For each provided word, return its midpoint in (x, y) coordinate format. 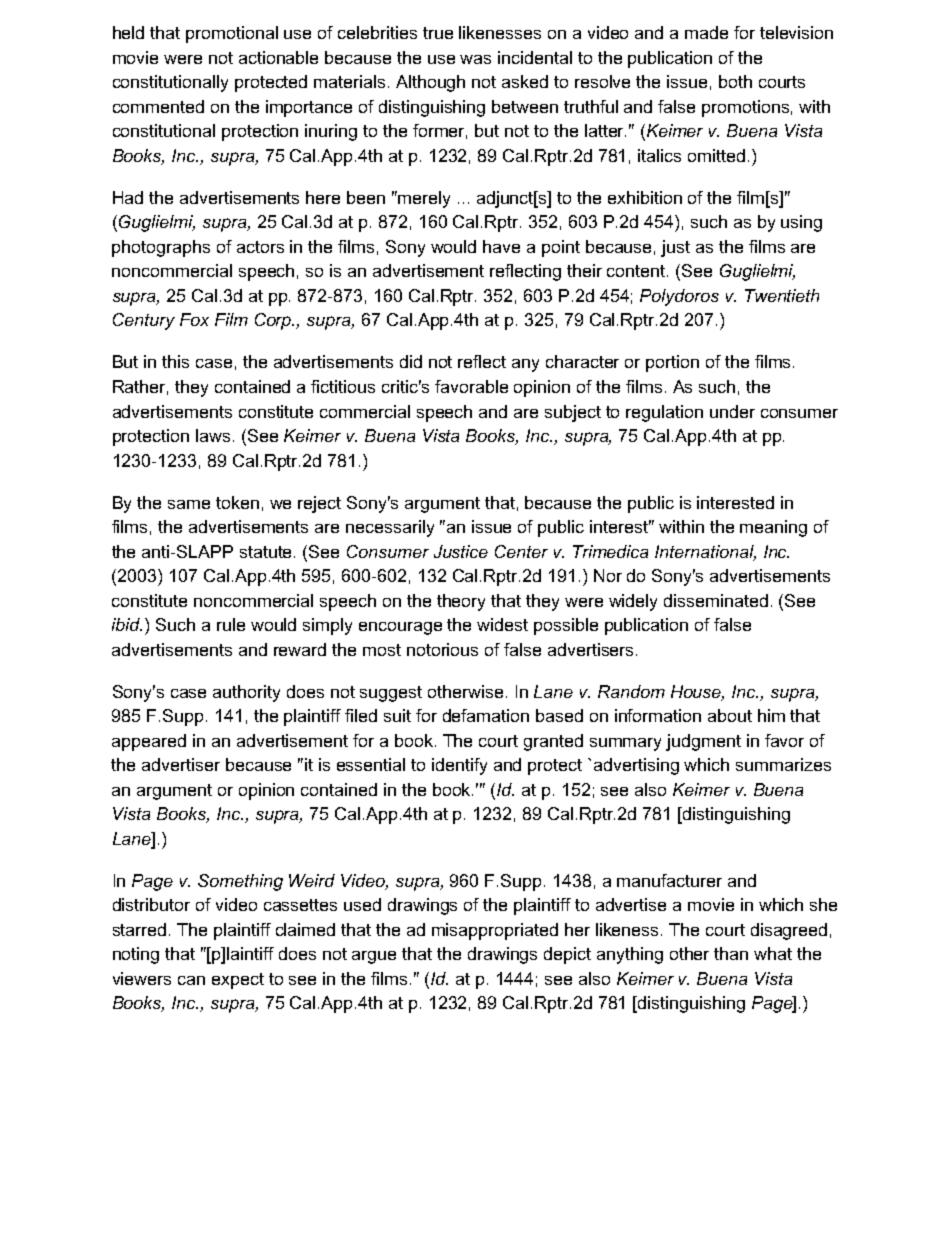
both (735, 81)
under (732, 411)
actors (260, 247)
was (475, 59)
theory (461, 602)
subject (573, 413)
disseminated (716, 600)
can (191, 980)
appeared (149, 742)
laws (213, 435)
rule (231, 624)
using (801, 223)
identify (459, 766)
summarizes (783, 764)
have (501, 246)
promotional (232, 34)
